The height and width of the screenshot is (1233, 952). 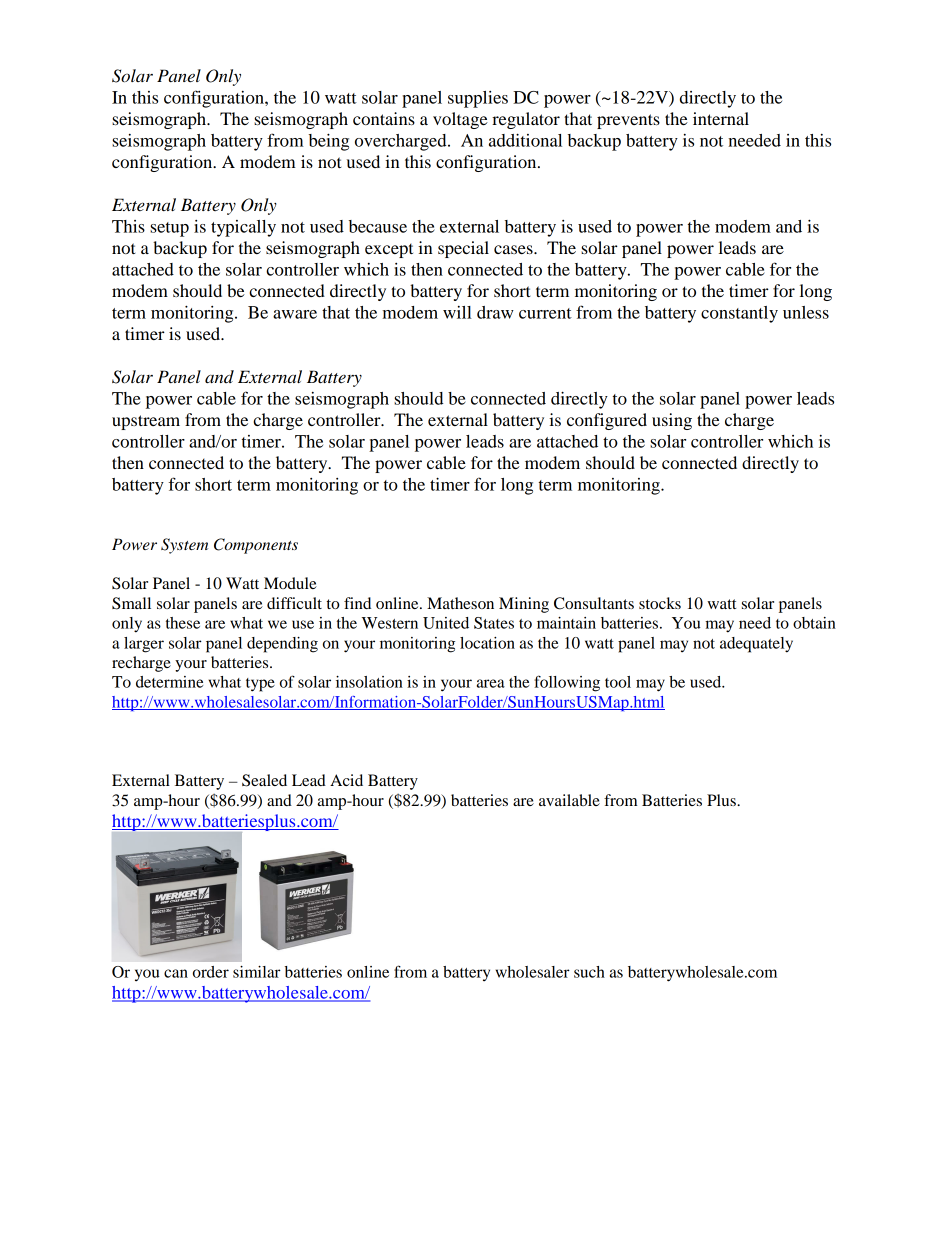 What do you see at coordinates (295, 314) in the screenshot?
I see `aware` at bounding box center [295, 314].
